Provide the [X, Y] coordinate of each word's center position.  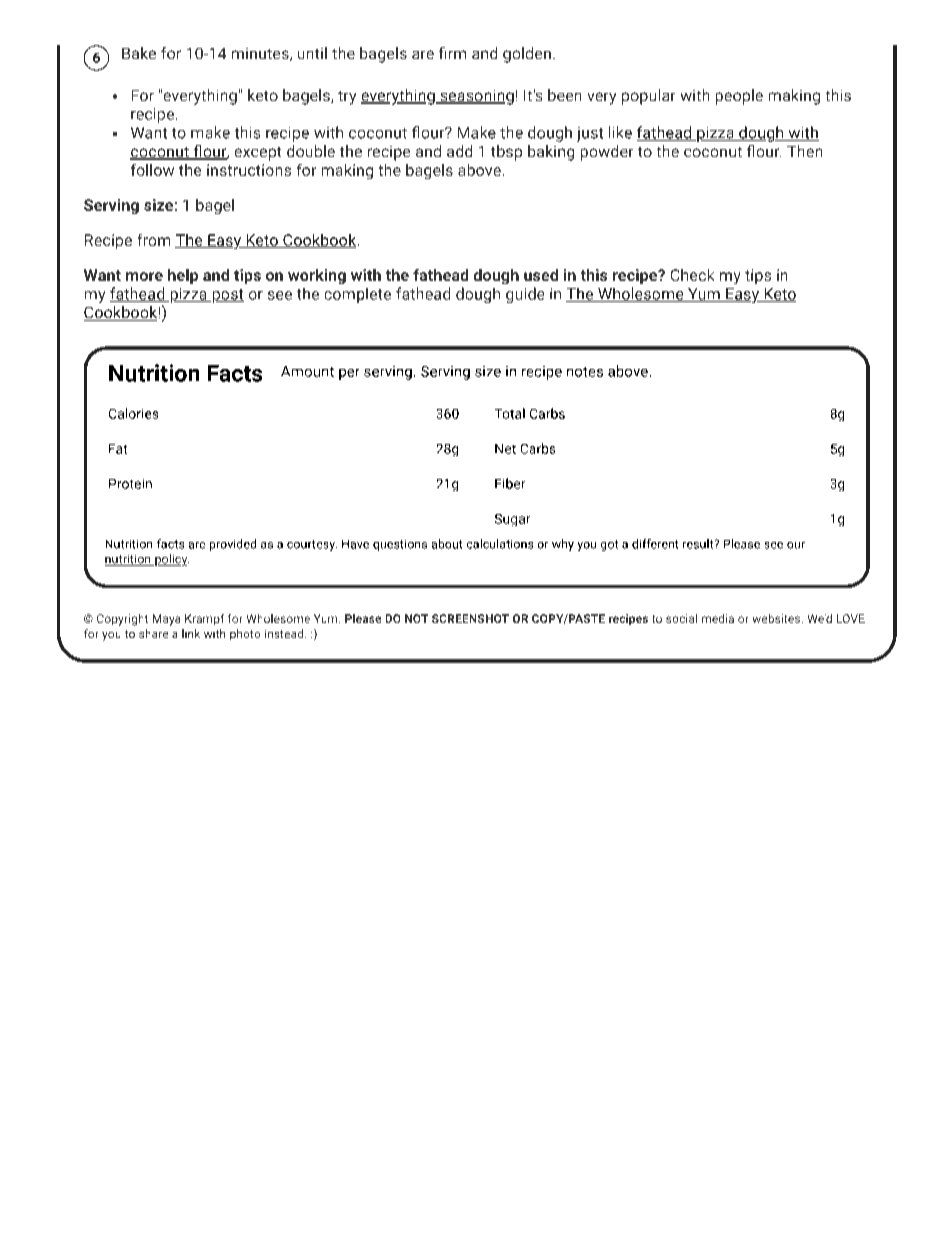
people [739, 97]
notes [585, 372]
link [191, 633]
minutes [261, 54]
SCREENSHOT [470, 618]
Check [692, 275]
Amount [307, 371]
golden [527, 55]
